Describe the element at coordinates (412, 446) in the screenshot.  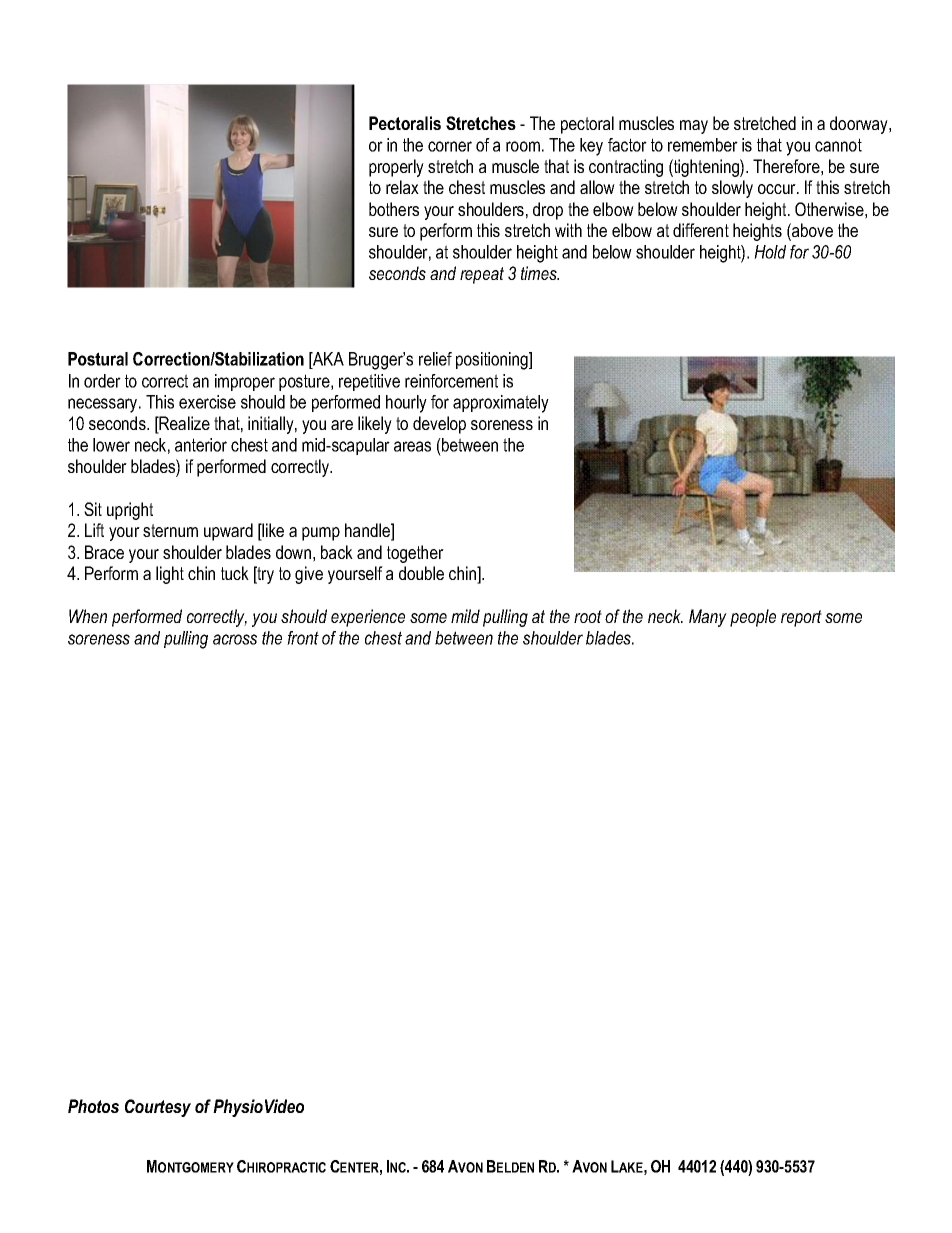
I see `areas` at that location.
